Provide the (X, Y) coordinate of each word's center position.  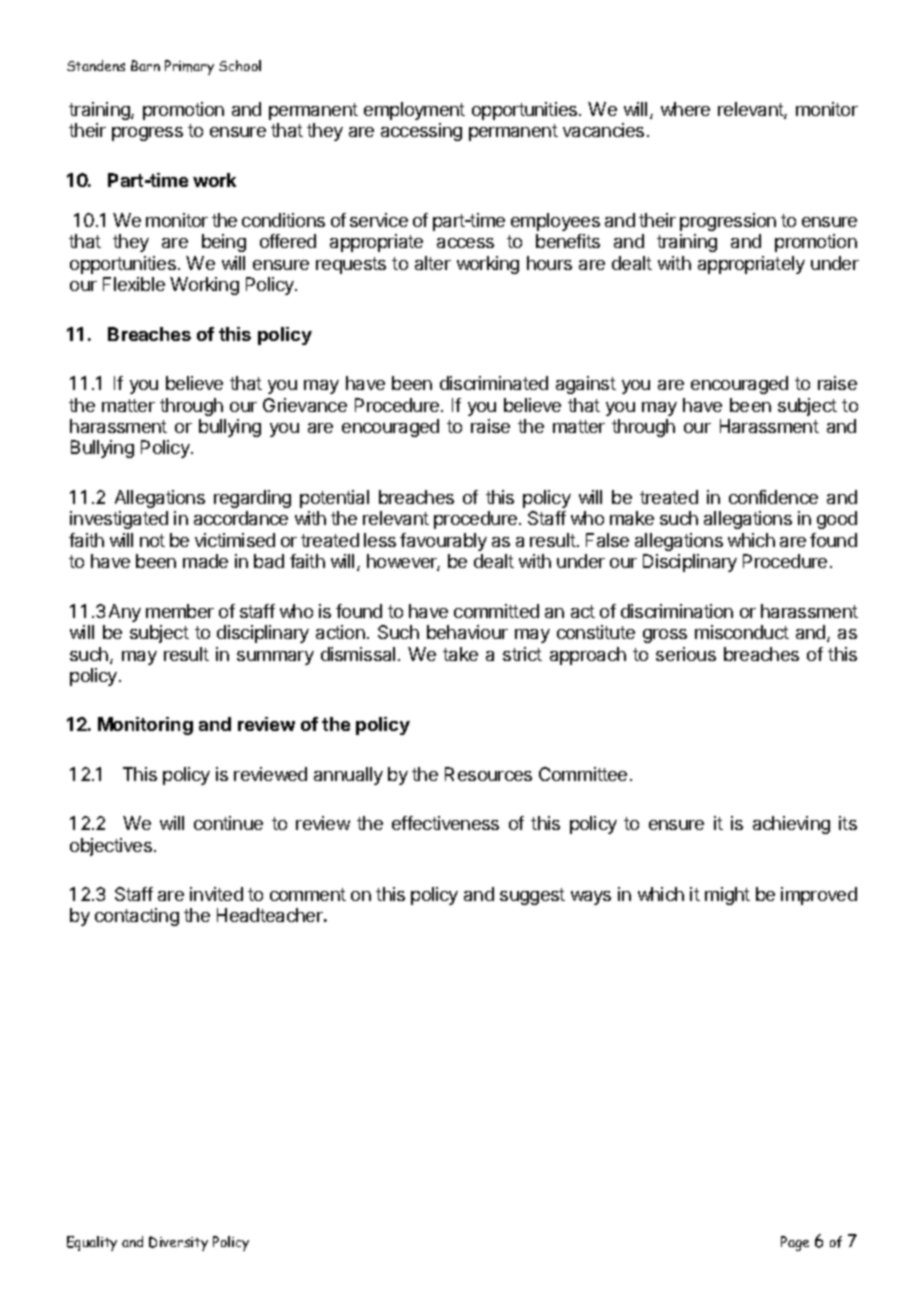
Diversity (178, 1243)
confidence (773, 497)
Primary (189, 67)
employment (414, 111)
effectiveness (445, 823)
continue (228, 823)
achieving (791, 825)
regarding (252, 499)
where (685, 109)
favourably (443, 542)
